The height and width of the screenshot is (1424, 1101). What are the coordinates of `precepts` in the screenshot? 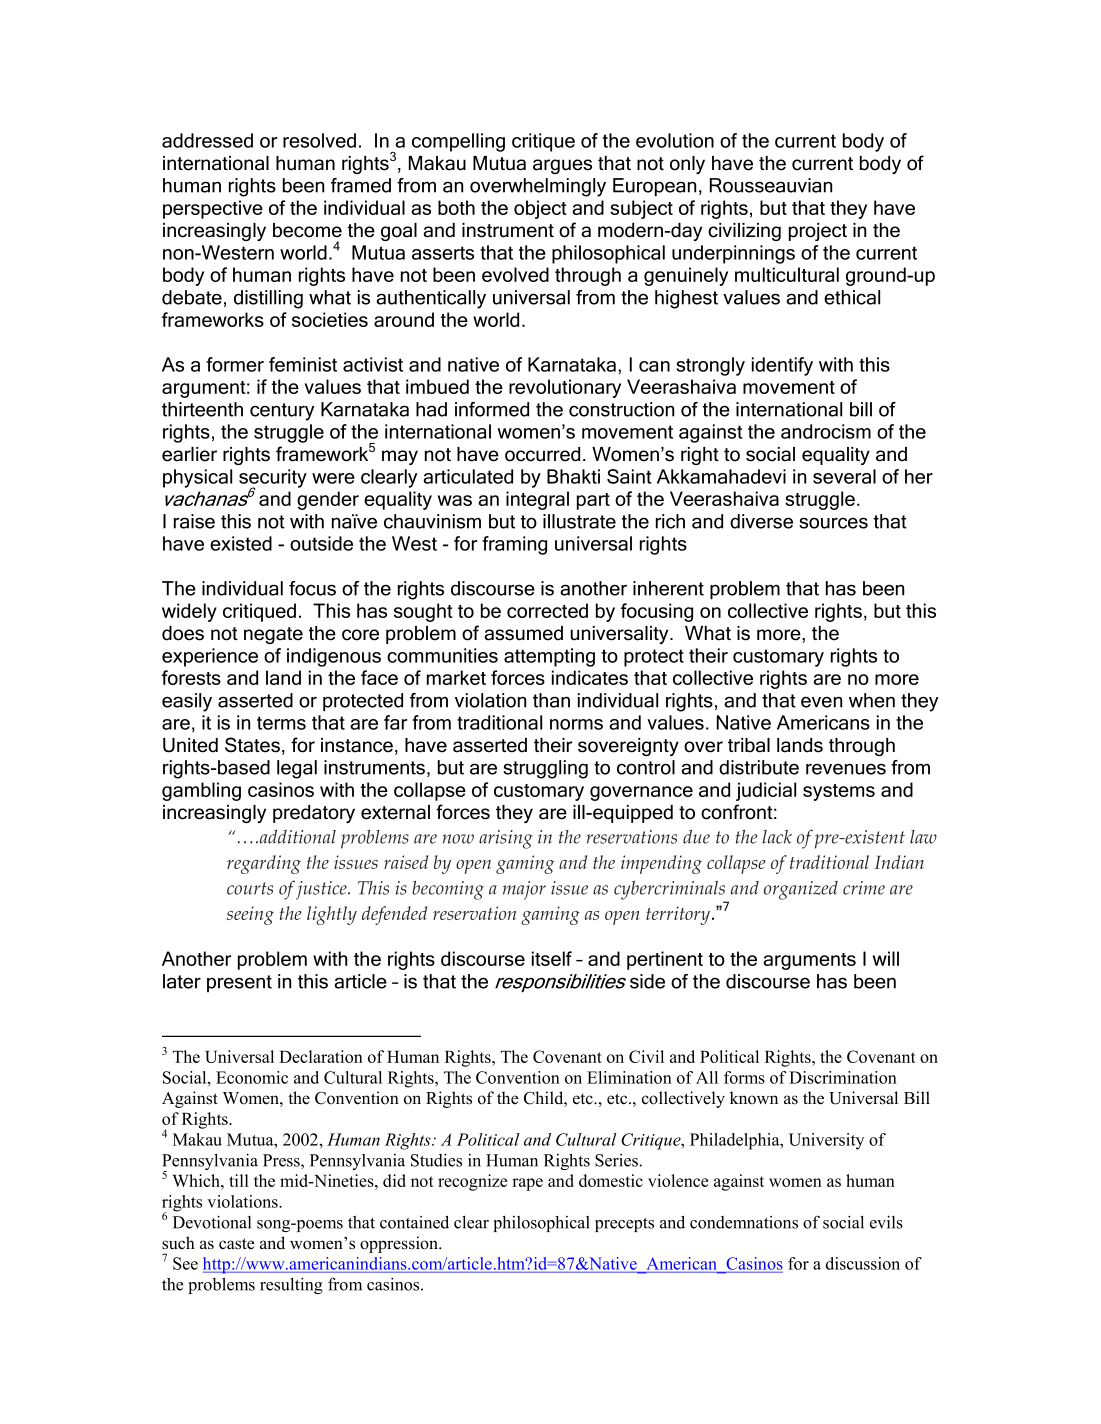 It's located at (624, 1225).
